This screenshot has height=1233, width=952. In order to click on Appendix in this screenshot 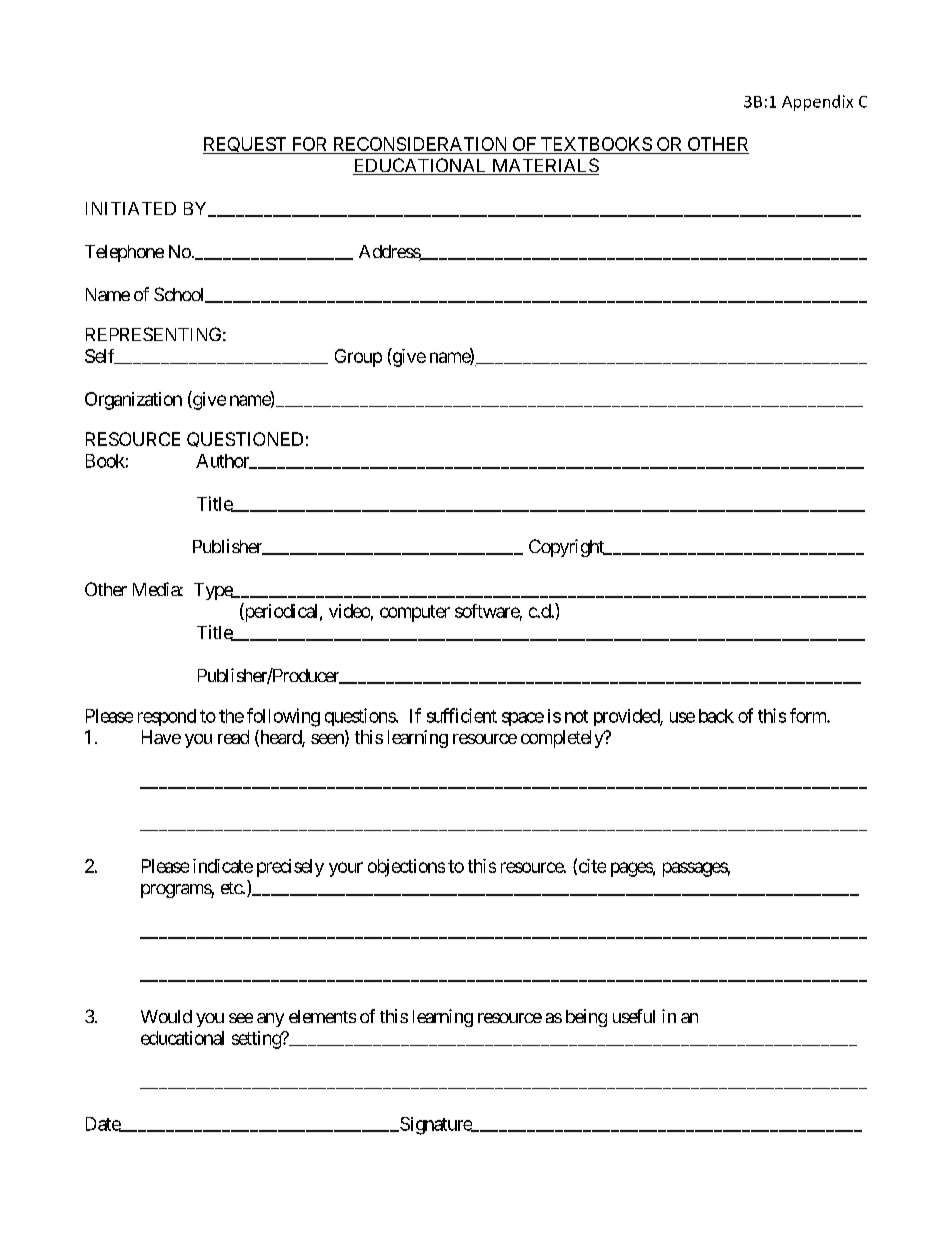, I will do `click(817, 103)`.
